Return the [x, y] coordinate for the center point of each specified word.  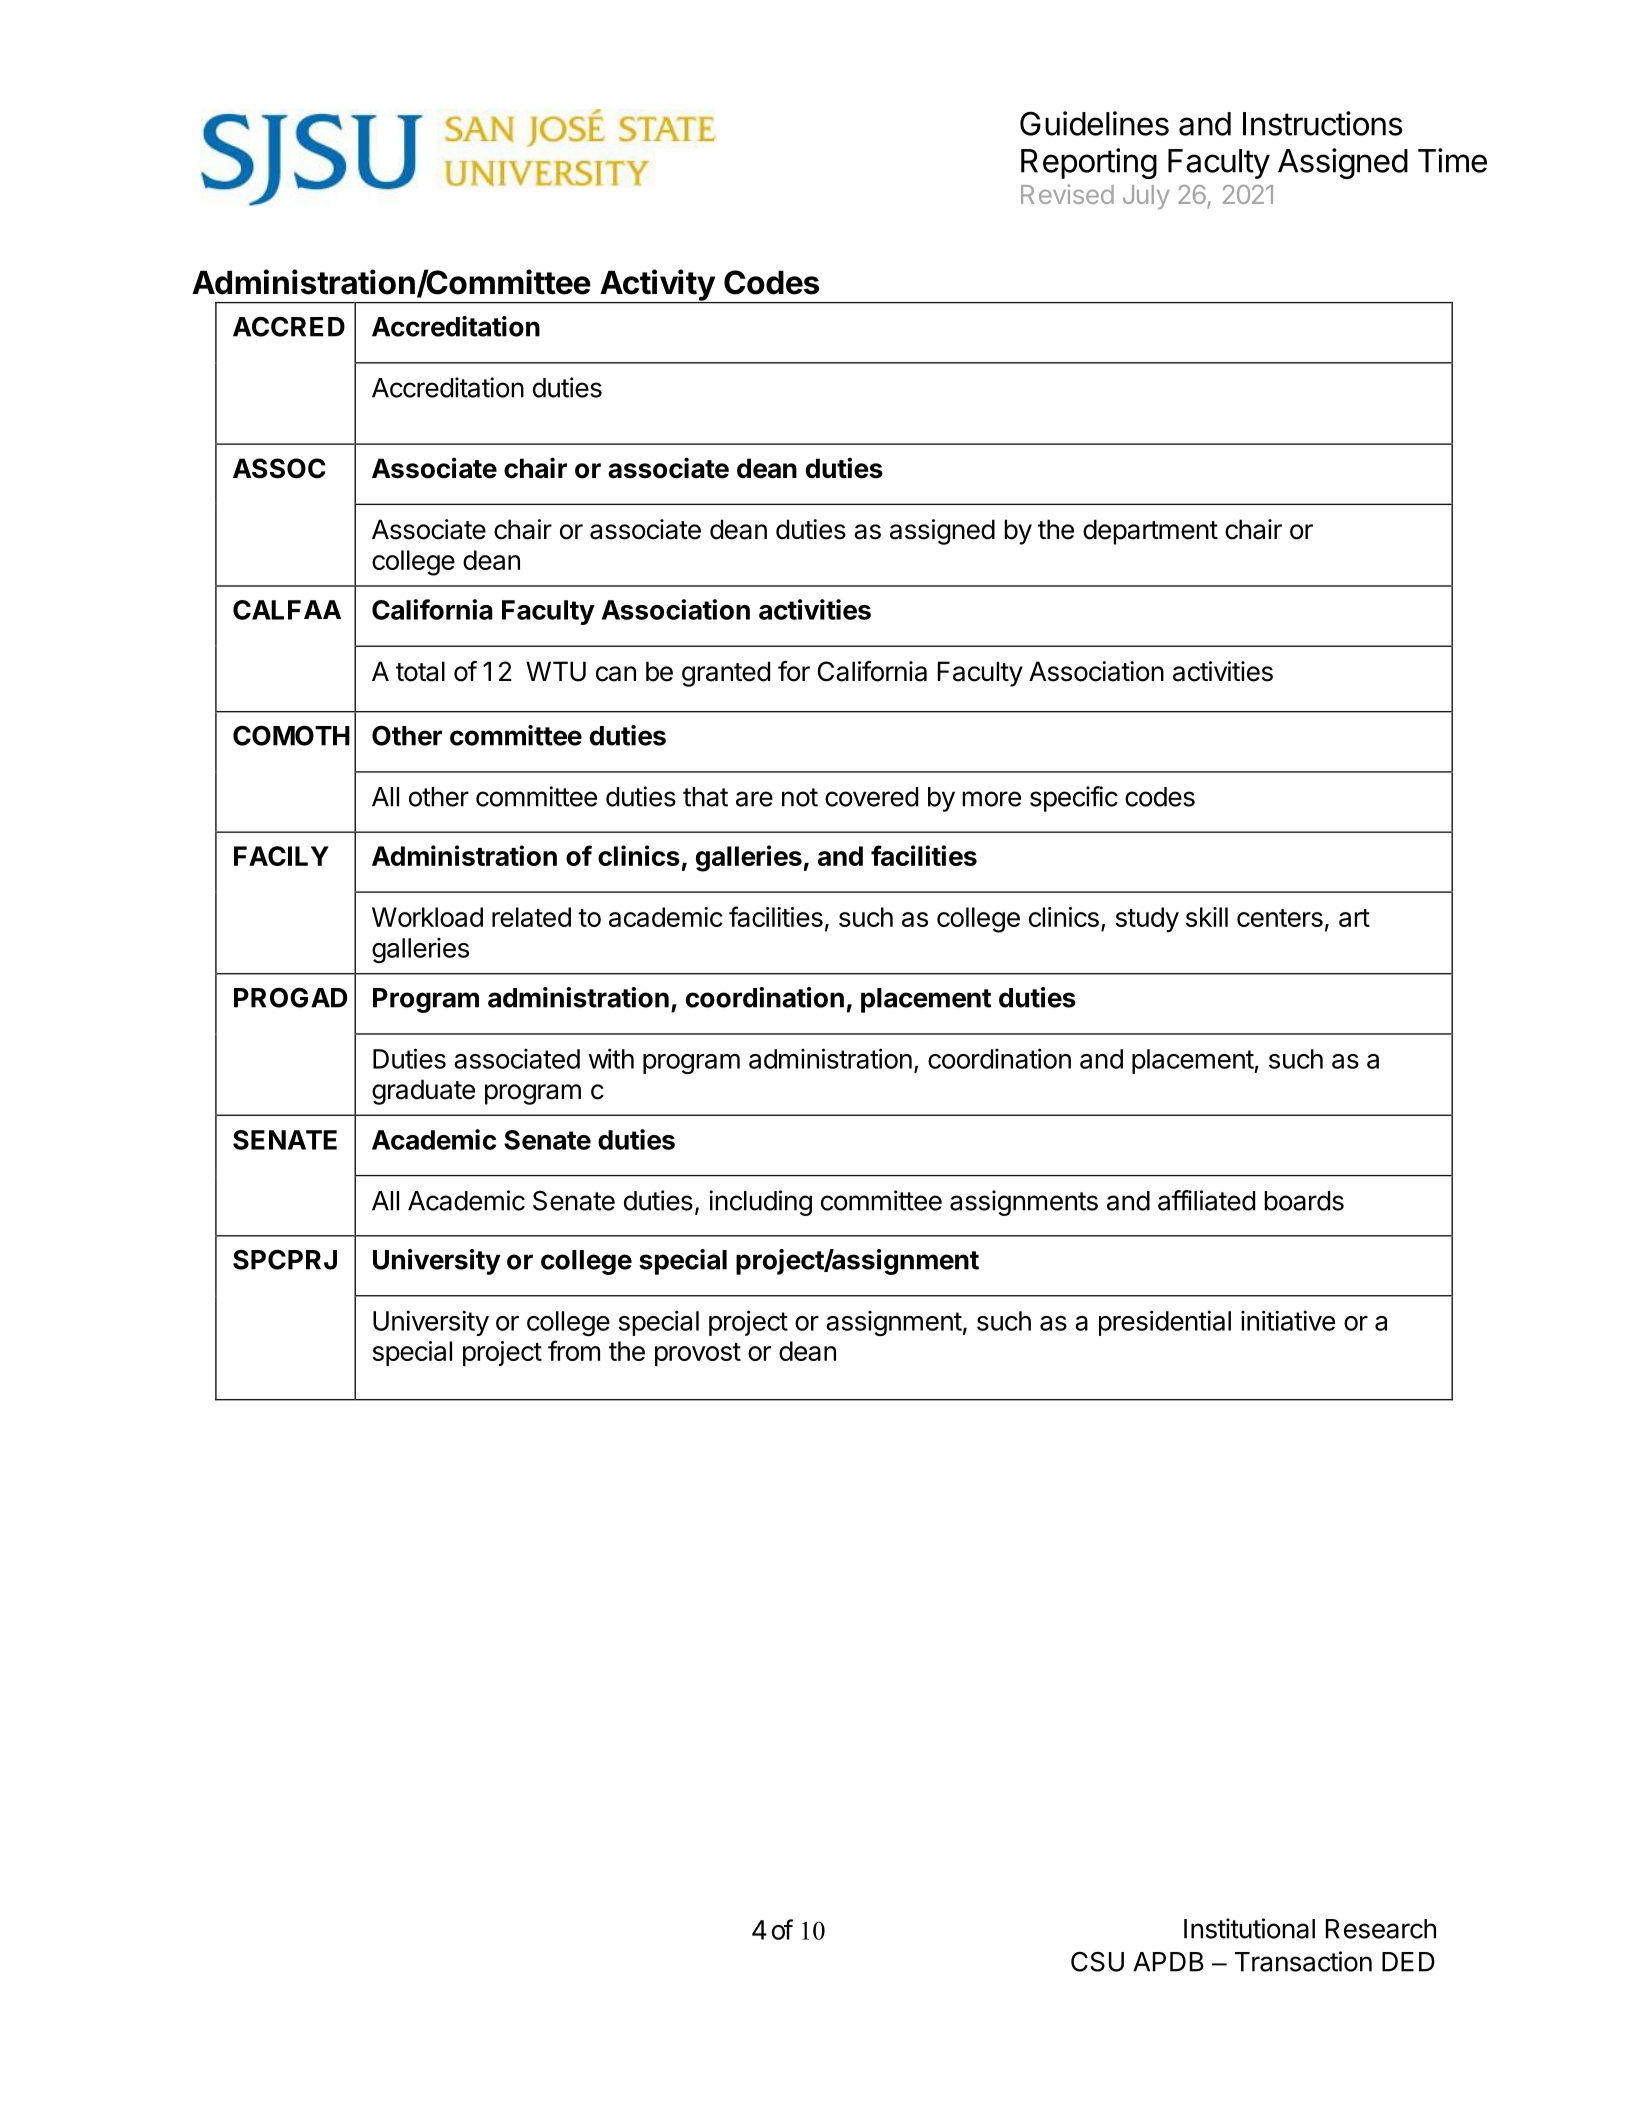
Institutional [1249, 1928]
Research [1381, 1929]
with [611, 1058]
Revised [1067, 194]
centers [1280, 918]
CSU [1097, 1961]
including [760, 1203]
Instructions [1322, 123]
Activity [657, 286]
